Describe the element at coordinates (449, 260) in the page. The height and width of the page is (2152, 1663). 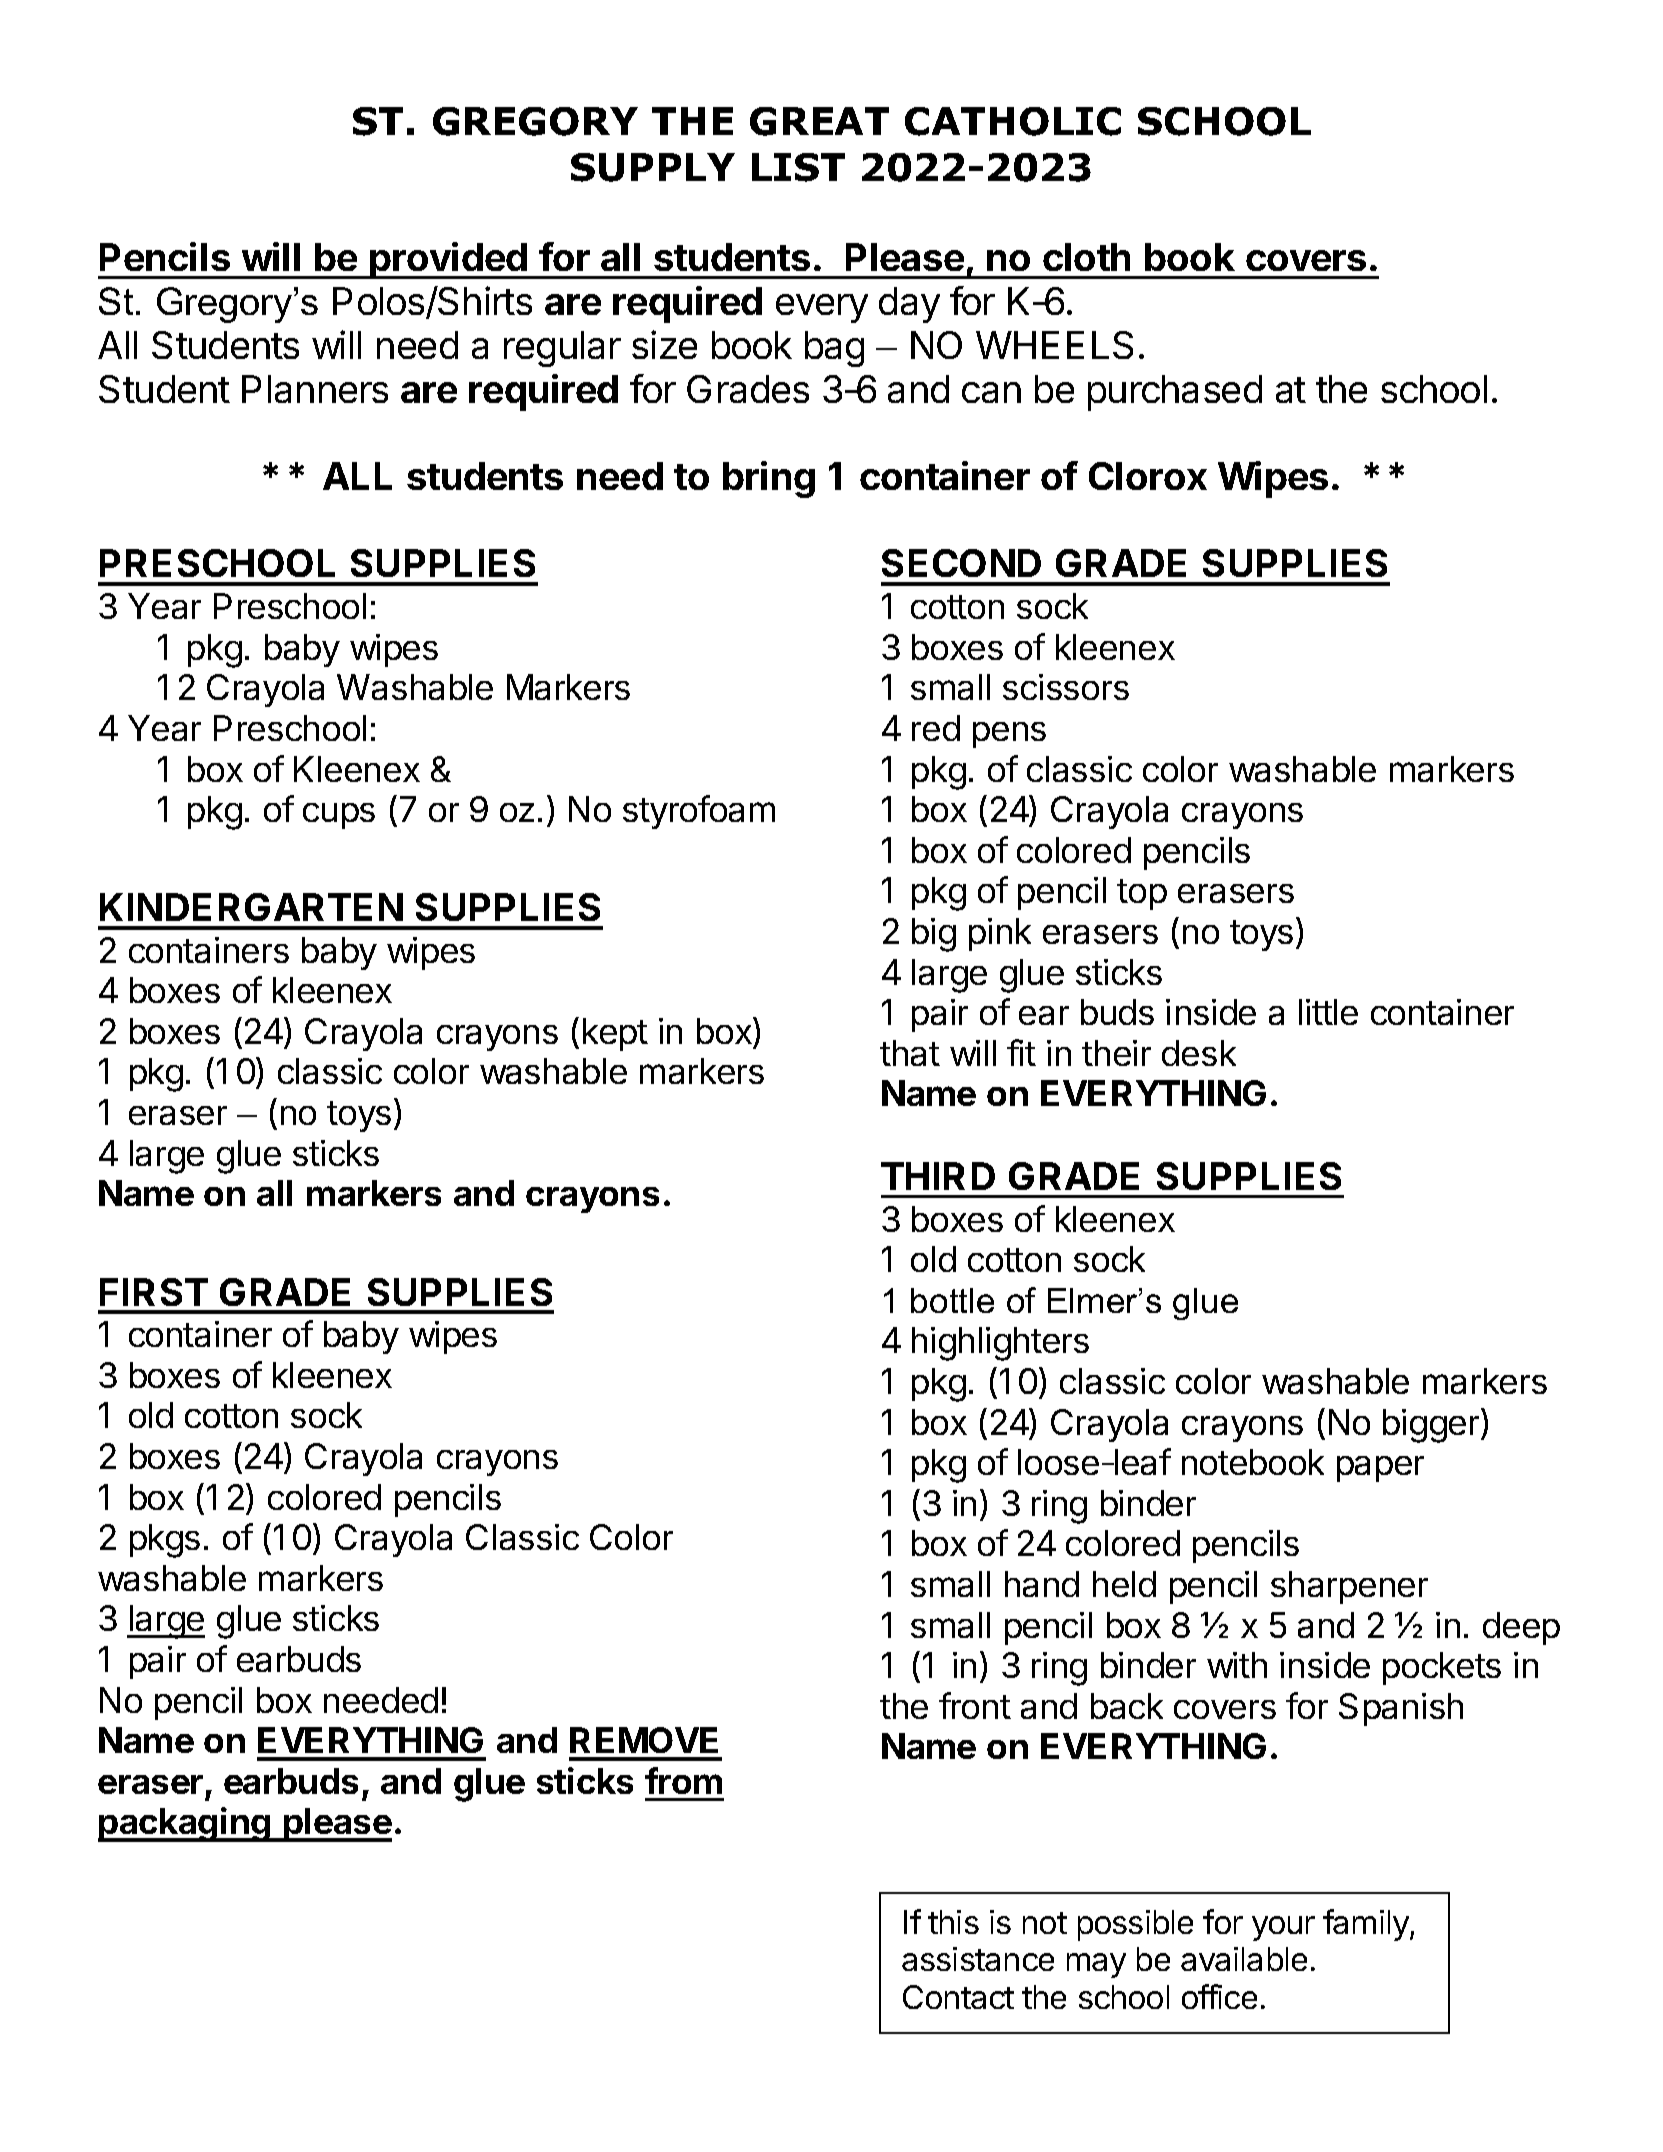
I see `provided` at that location.
